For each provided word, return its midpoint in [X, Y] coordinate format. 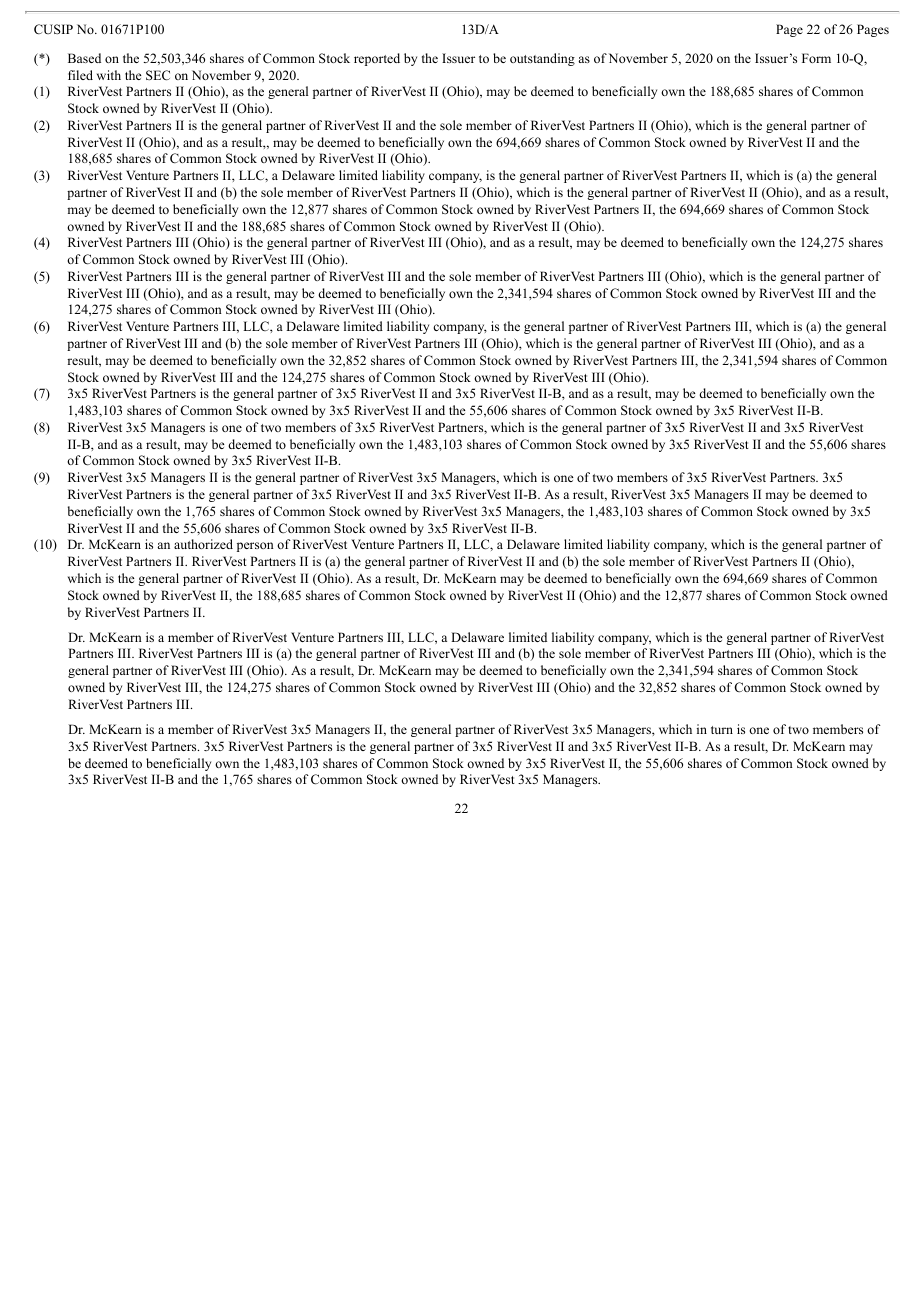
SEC [158, 75]
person [255, 547]
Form [816, 58]
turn [722, 730]
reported [377, 59]
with [109, 75]
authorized [203, 544]
